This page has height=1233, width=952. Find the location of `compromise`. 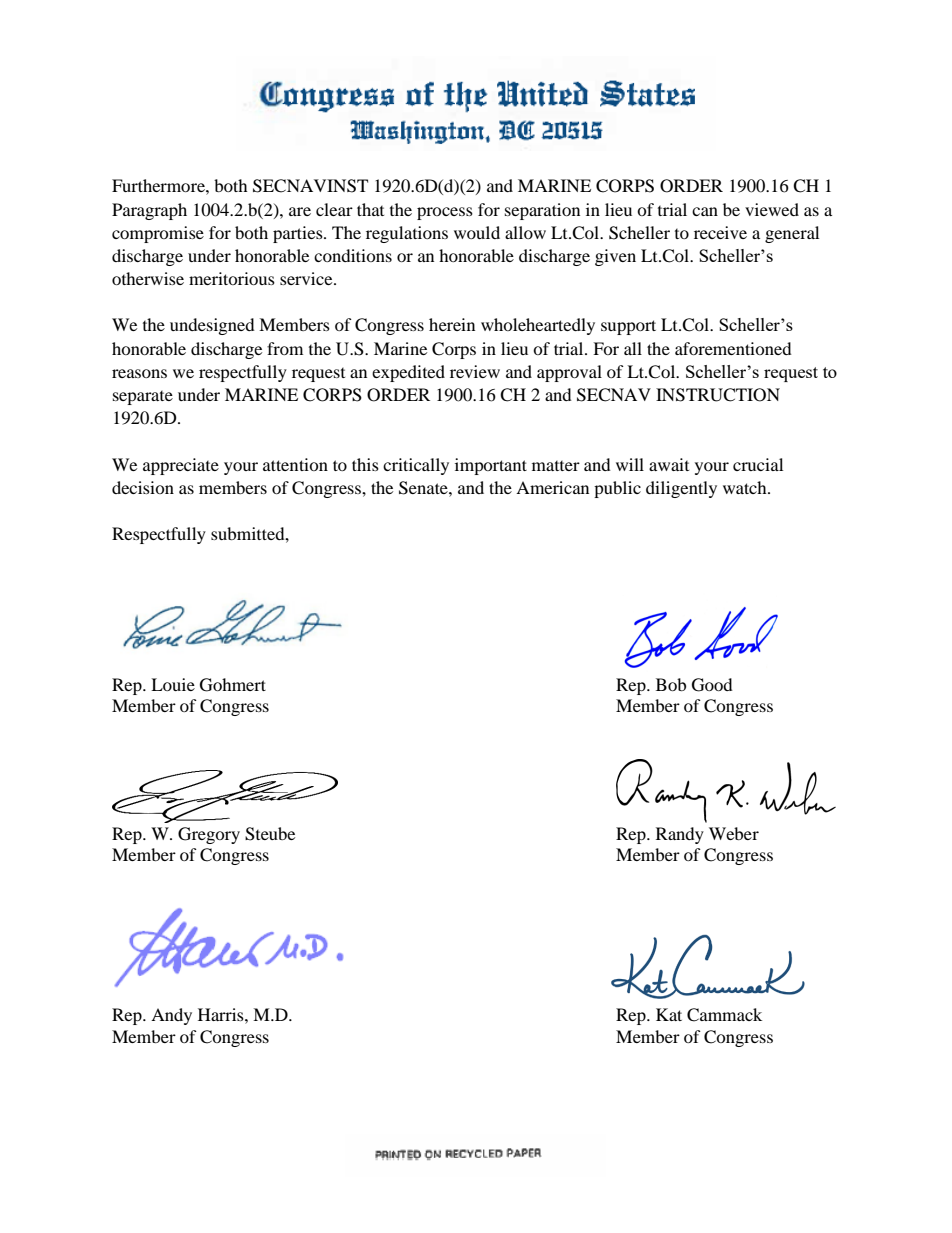

compromise is located at coordinates (158, 234).
